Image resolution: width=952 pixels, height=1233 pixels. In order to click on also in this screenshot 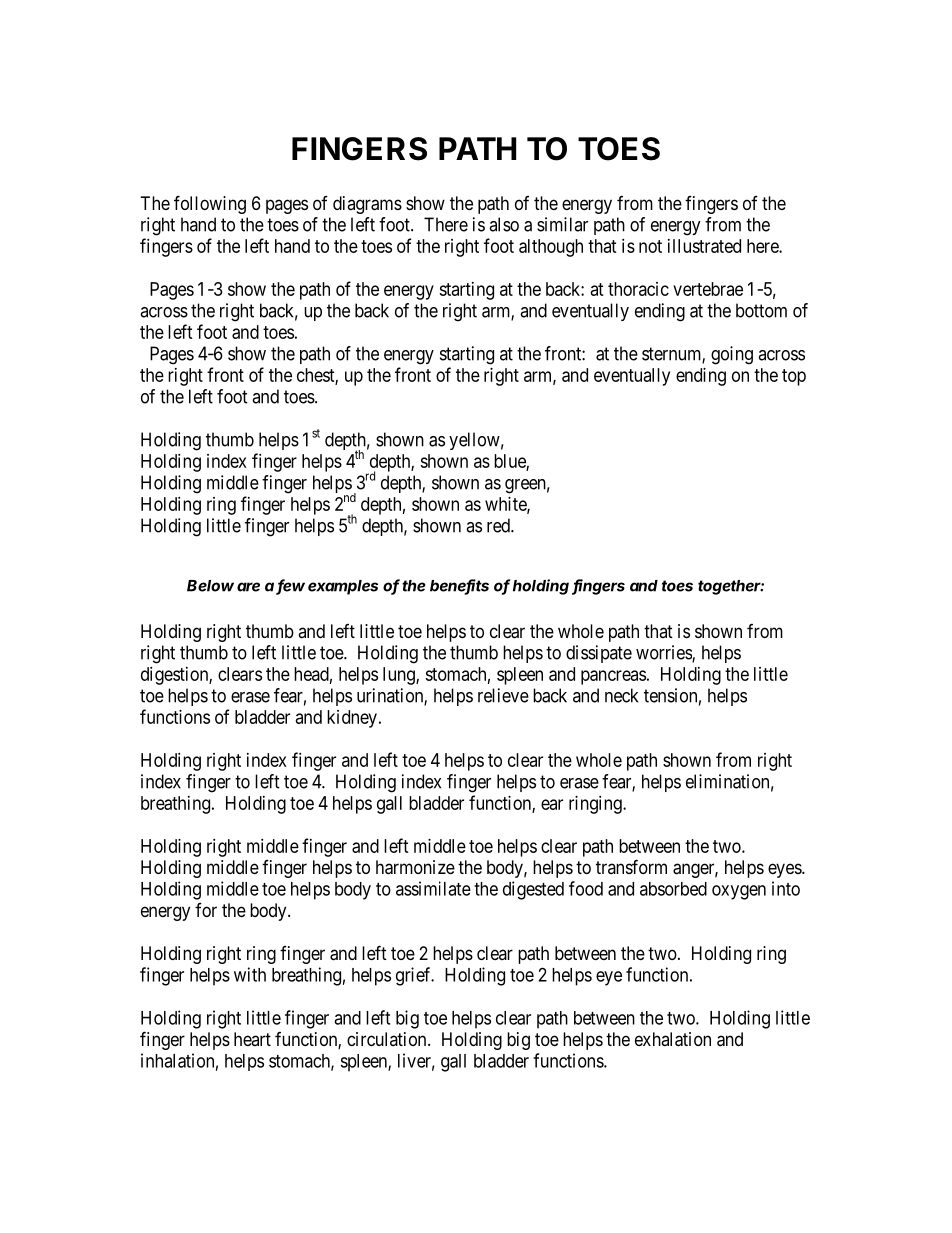, I will do `click(504, 224)`.
